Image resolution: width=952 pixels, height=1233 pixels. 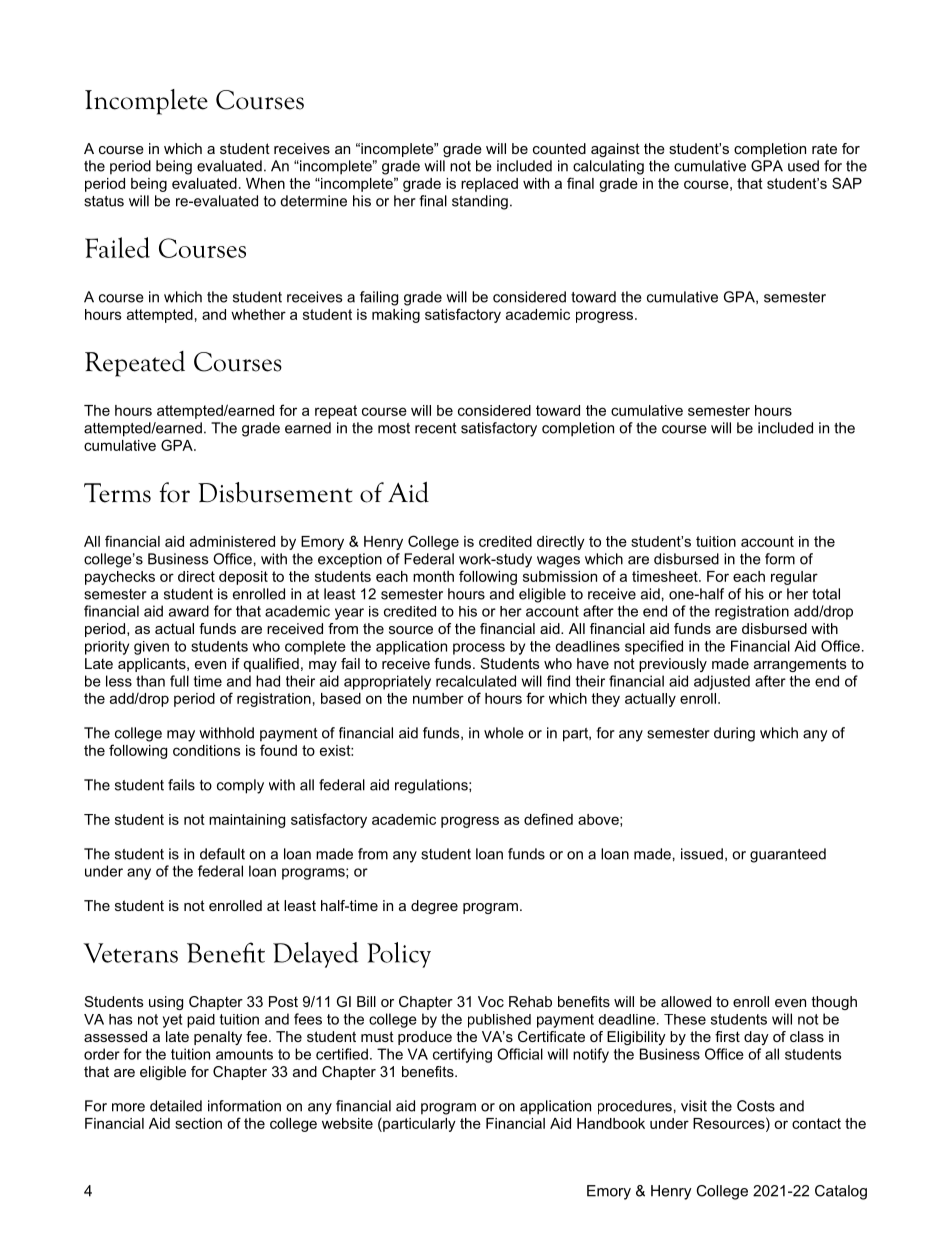 What do you see at coordinates (489, 185) in the page?
I see `replaced` at bounding box center [489, 185].
